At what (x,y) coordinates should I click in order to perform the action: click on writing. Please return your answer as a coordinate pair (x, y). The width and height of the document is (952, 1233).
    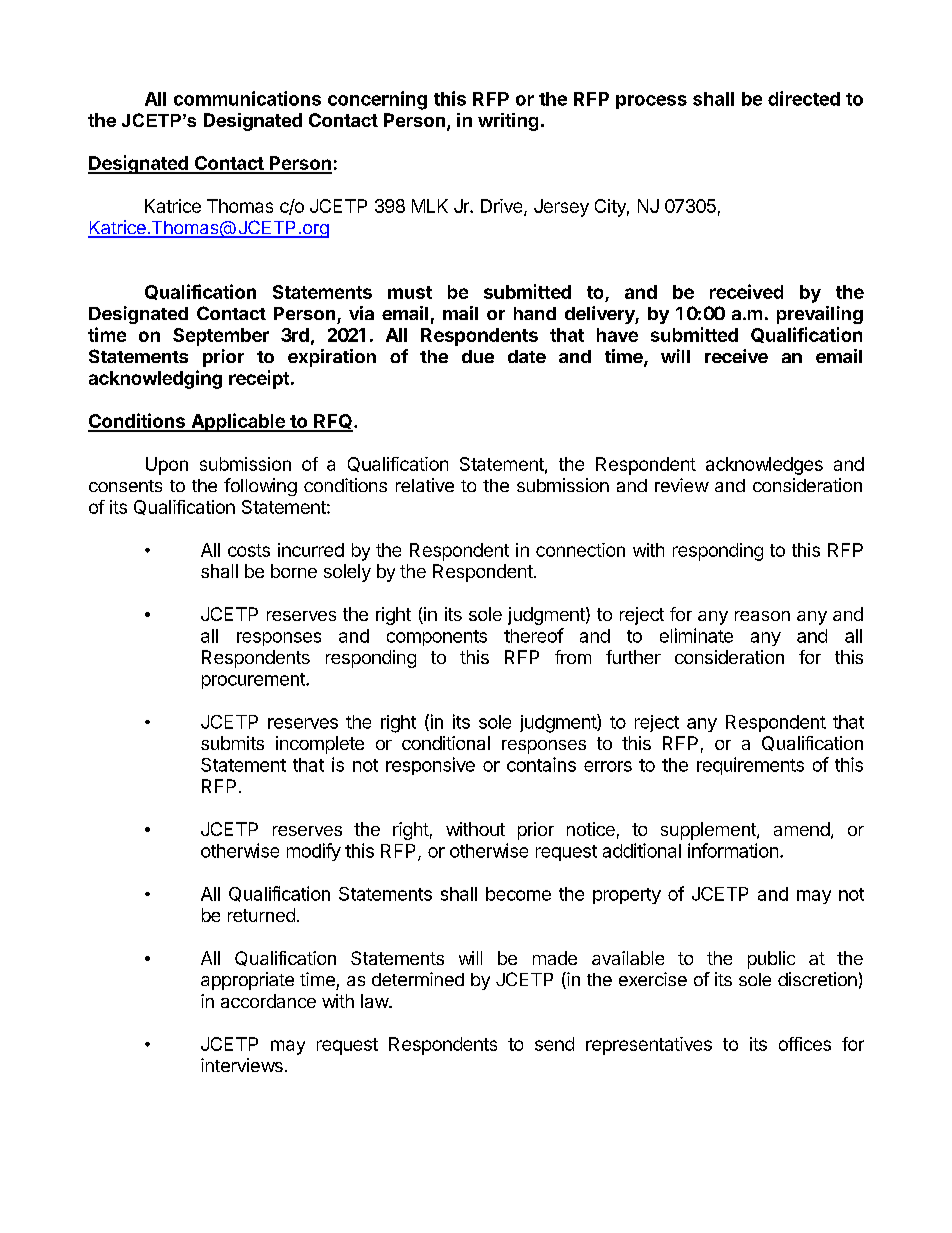
    Looking at the image, I should click on (508, 122).
